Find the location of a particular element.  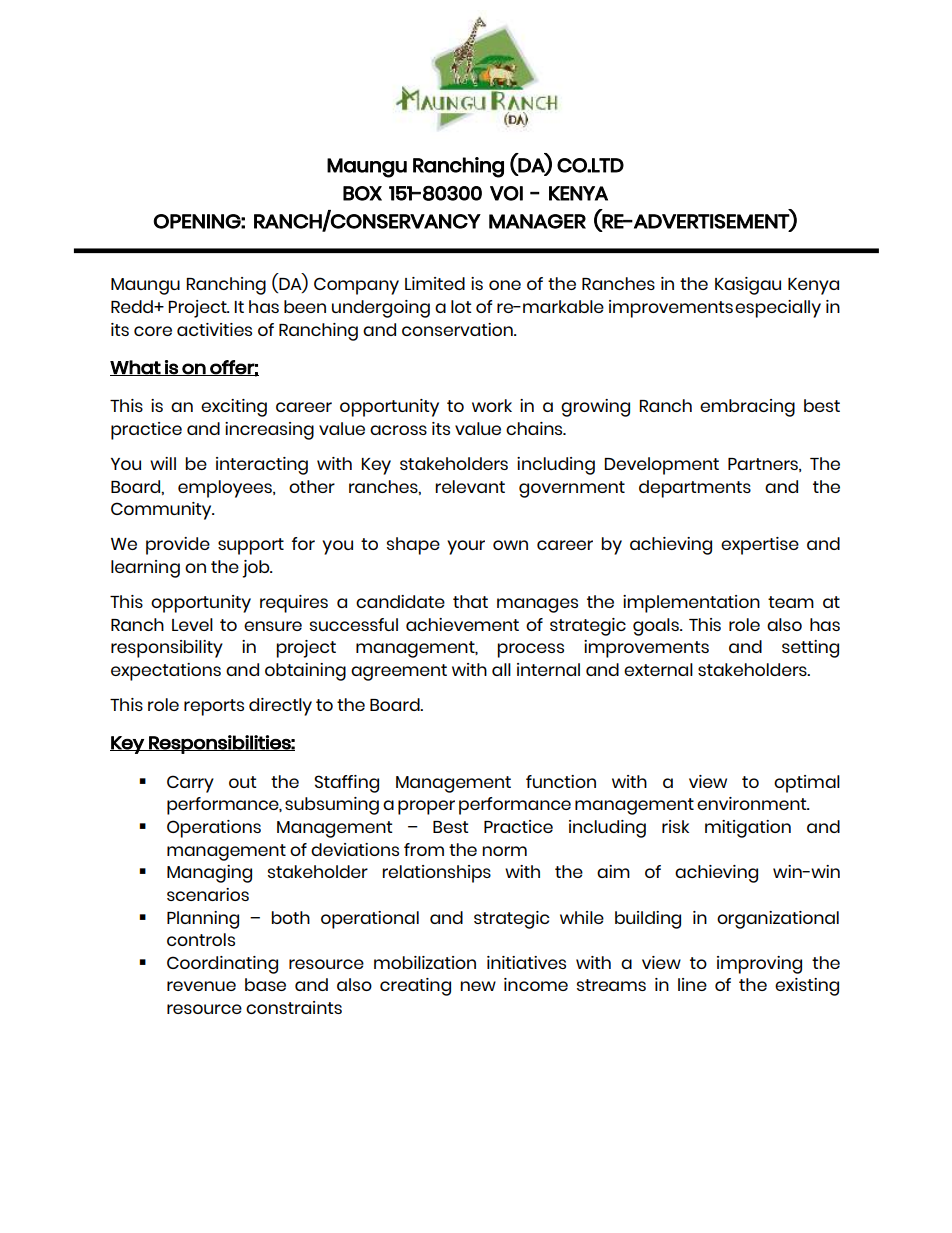

revenue is located at coordinates (201, 986).
